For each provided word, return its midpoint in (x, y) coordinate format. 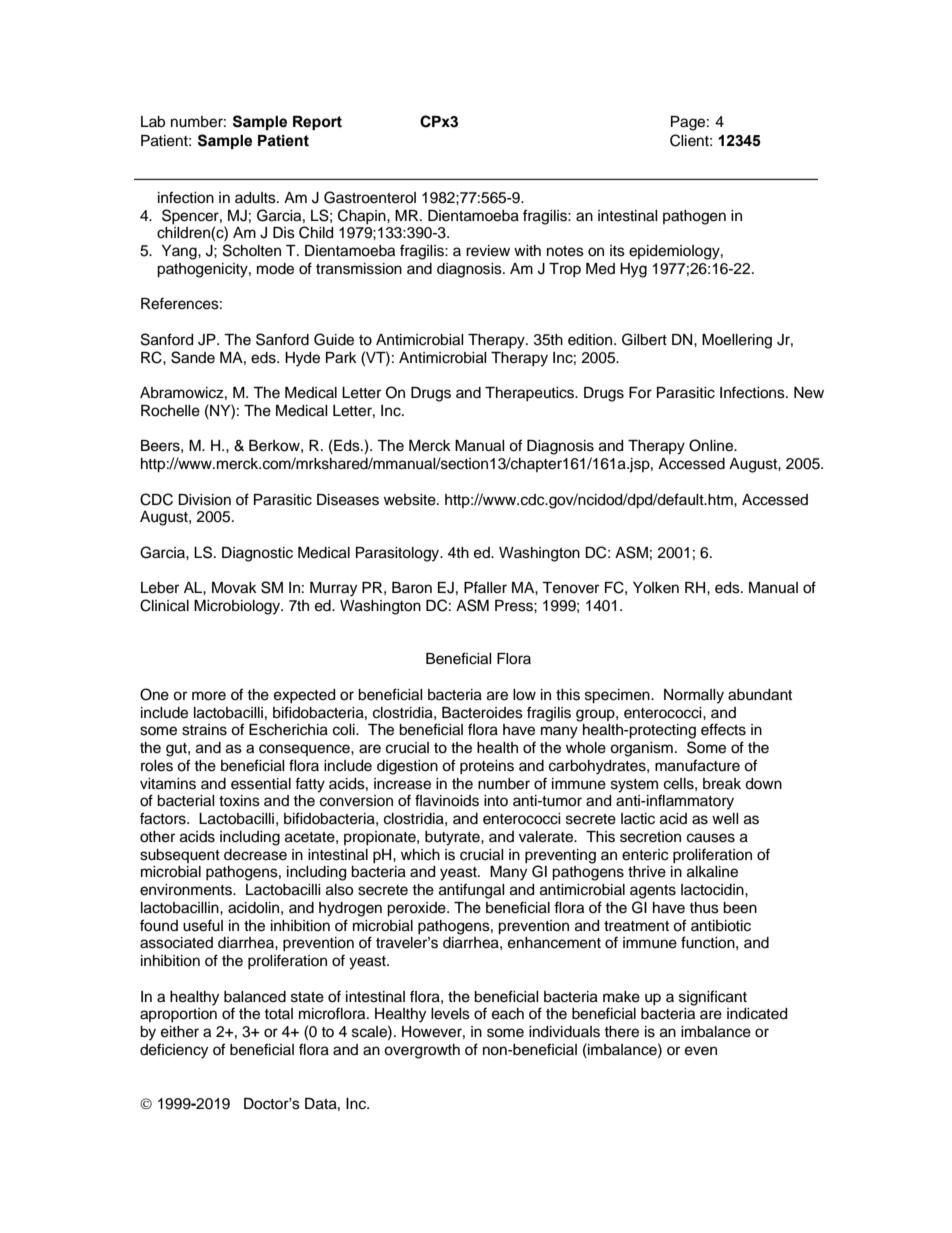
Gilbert (644, 339)
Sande (193, 357)
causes (711, 838)
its (617, 251)
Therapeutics (531, 394)
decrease (255, 855)
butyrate (453, 838)
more (209, 696)
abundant (760, 695)
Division (204, 500)
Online (712, 445)
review (488, 251)
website (411, 500)
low (524, 695)
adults (256, 198)
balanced (255, 997)
